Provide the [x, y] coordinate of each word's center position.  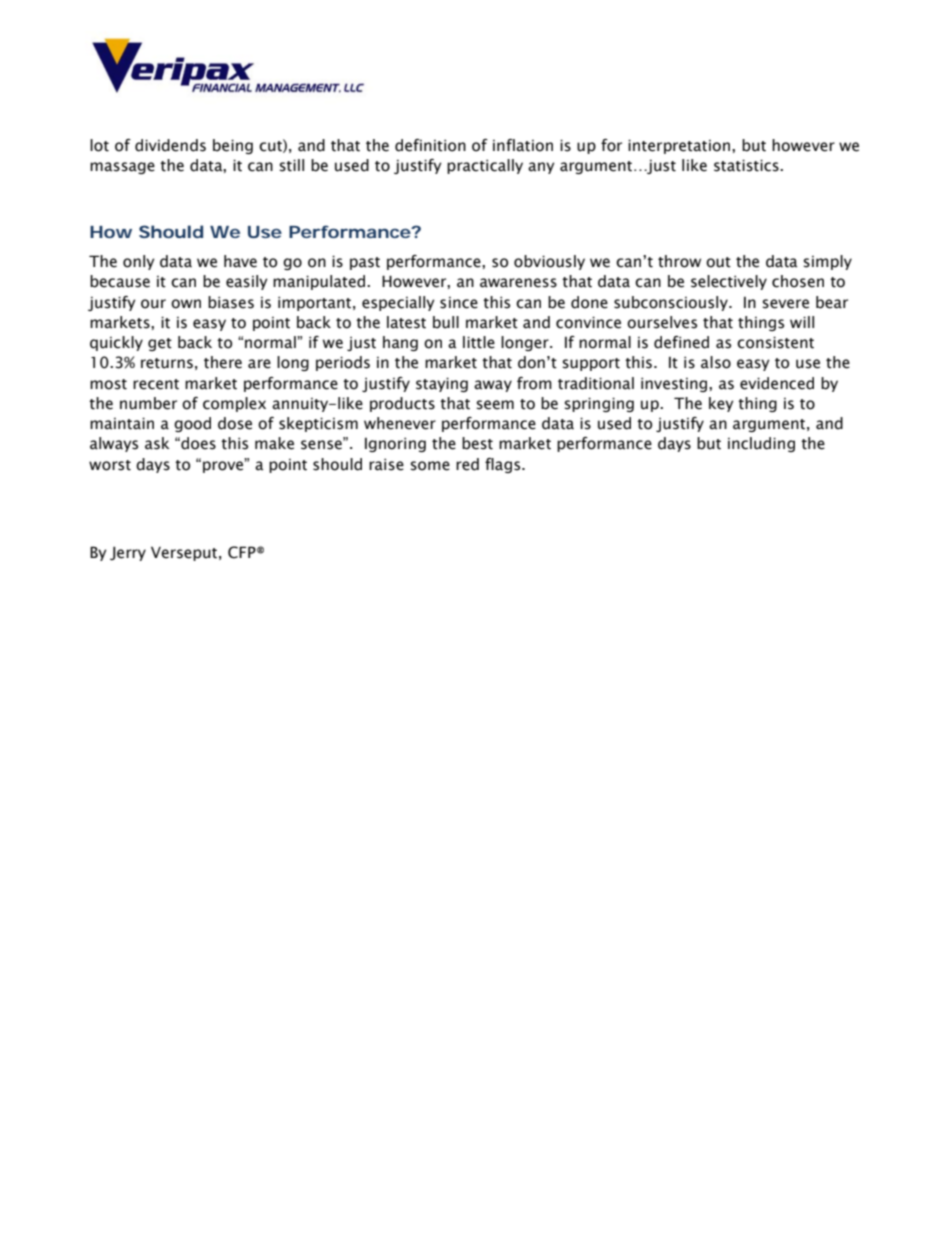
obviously [549, 262]
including [761, 444]
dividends [170, 145]
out [718, 262]
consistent [775, 342]
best [477, 443]
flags [504, 465]
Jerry [128, 553]
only [139, 262]
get [160, 344]
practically [485, 166]
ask [157, 443]
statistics [747, 165]
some [430, 466]
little [479, 342]
